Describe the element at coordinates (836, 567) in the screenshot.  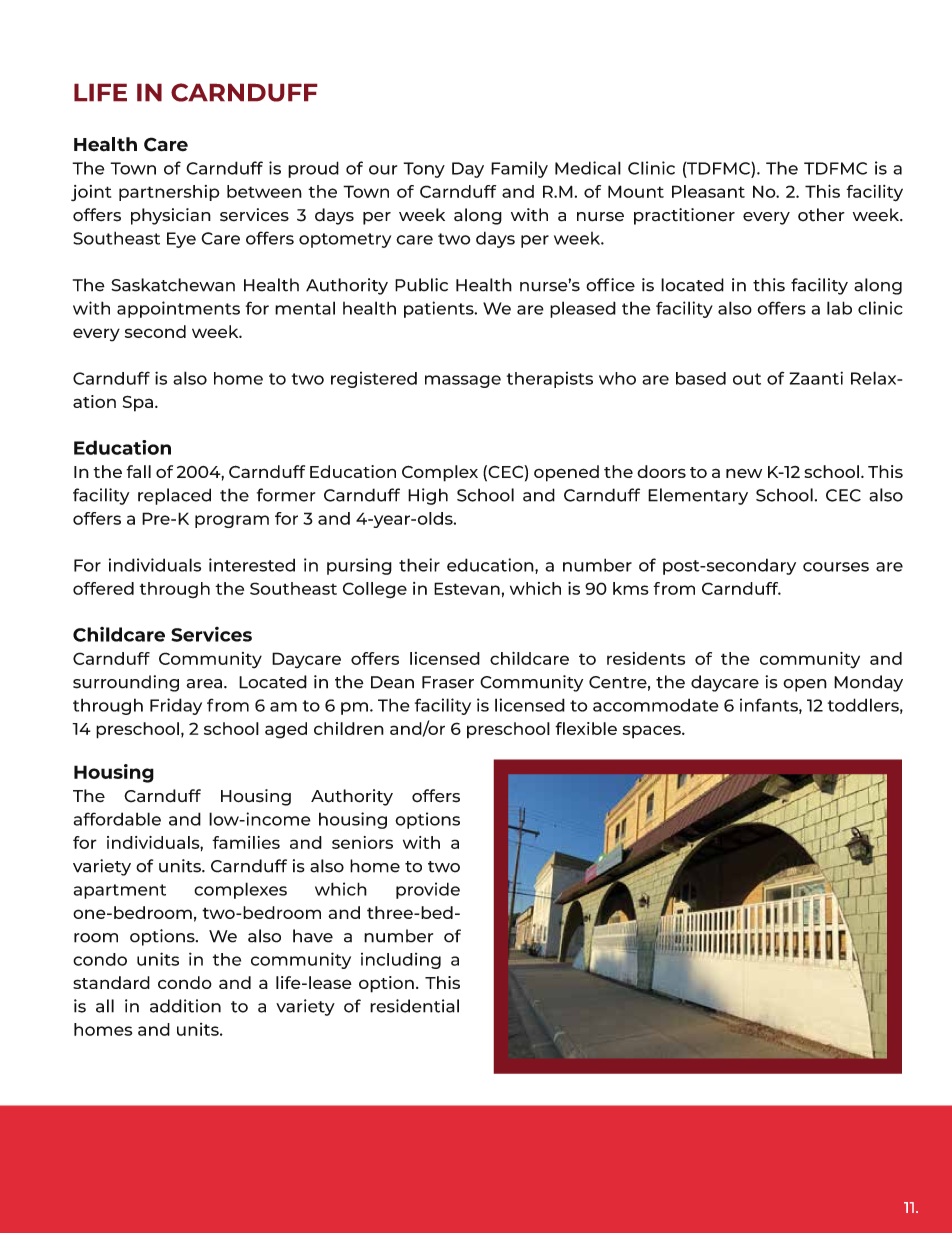
I see `courses` at that location.
